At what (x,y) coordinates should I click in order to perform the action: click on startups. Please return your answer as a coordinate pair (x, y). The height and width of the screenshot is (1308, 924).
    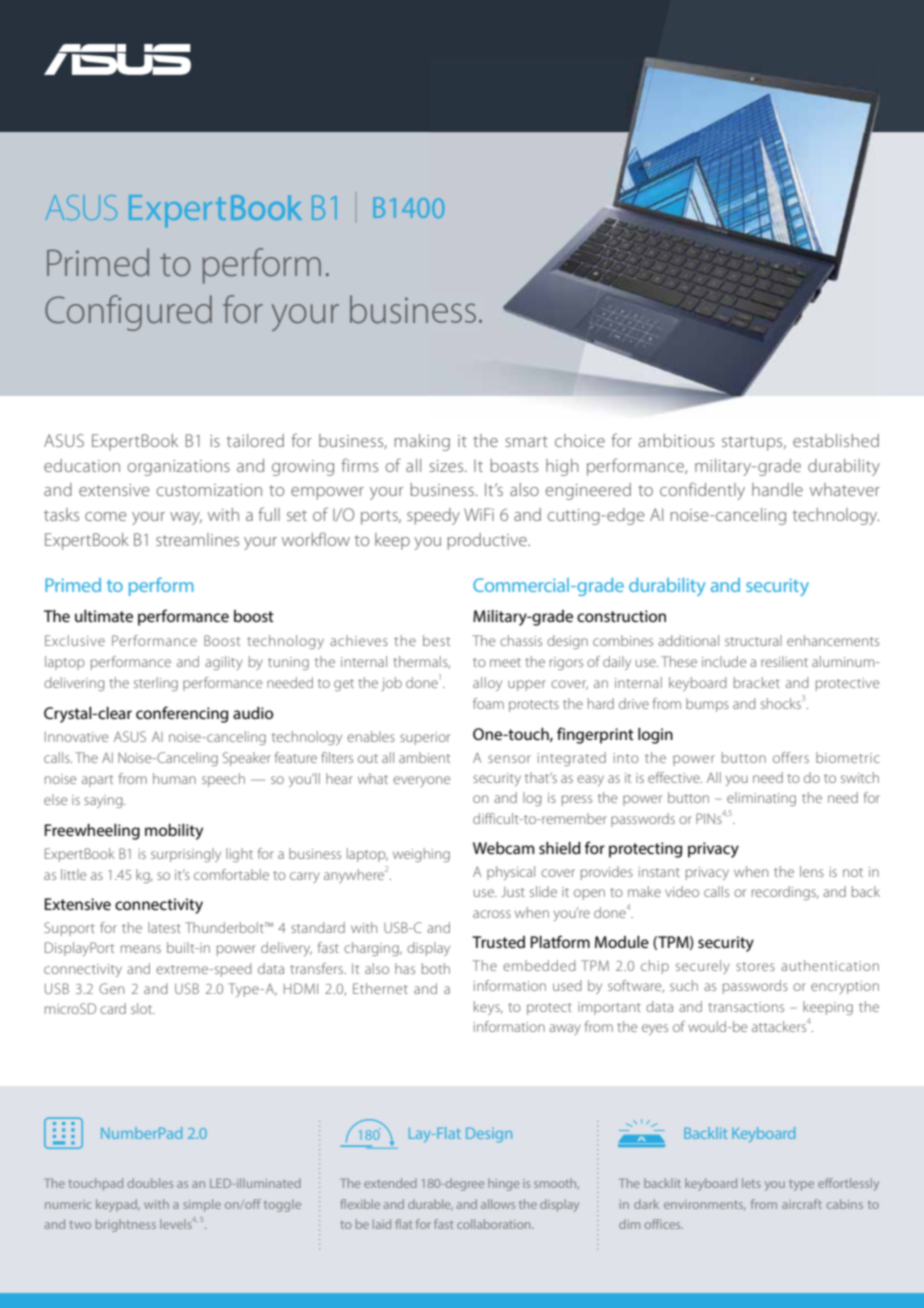
    Looking at the image, I should click on (753, 443).
